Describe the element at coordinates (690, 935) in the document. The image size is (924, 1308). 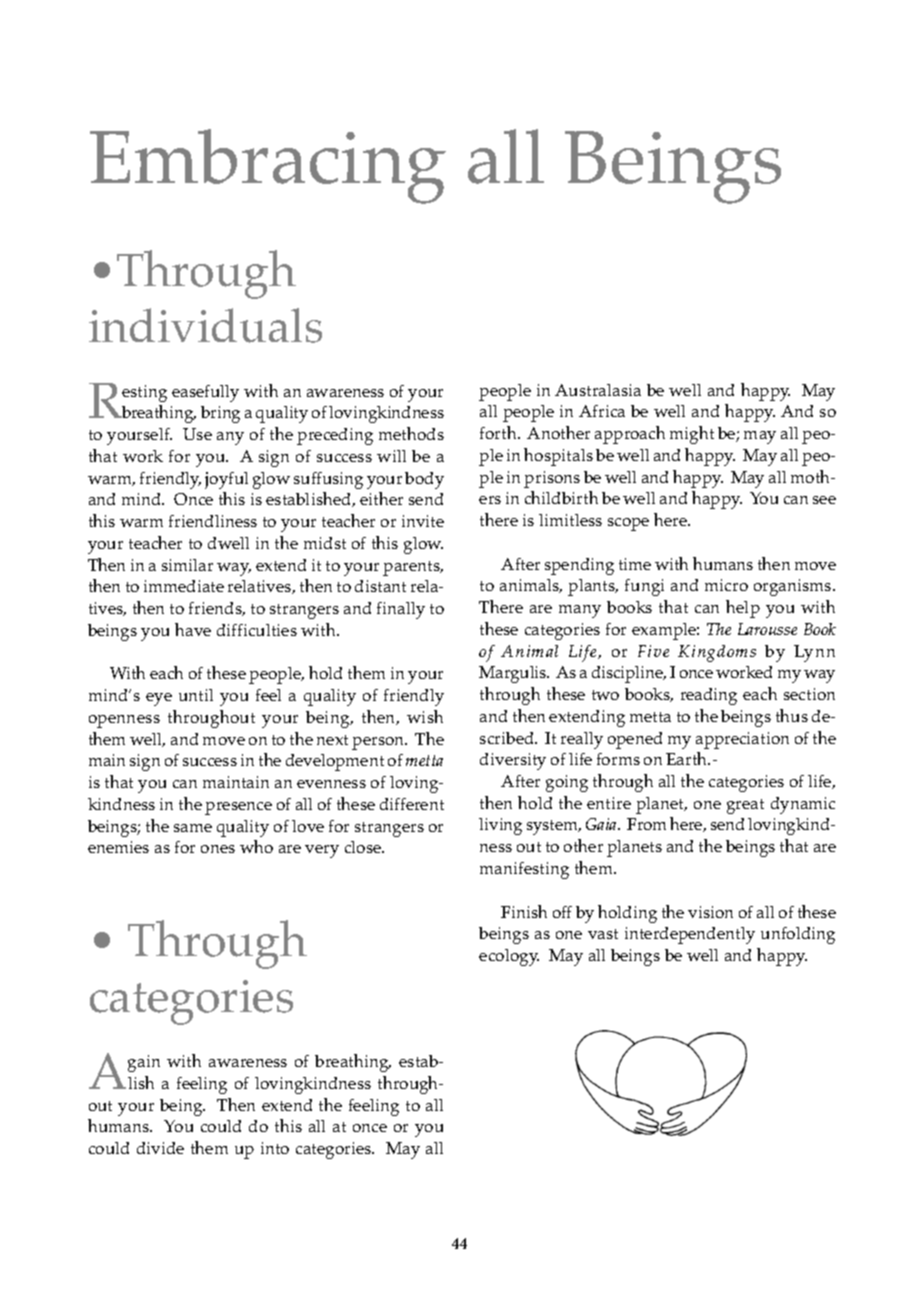
I see `interdependently` at that location.
